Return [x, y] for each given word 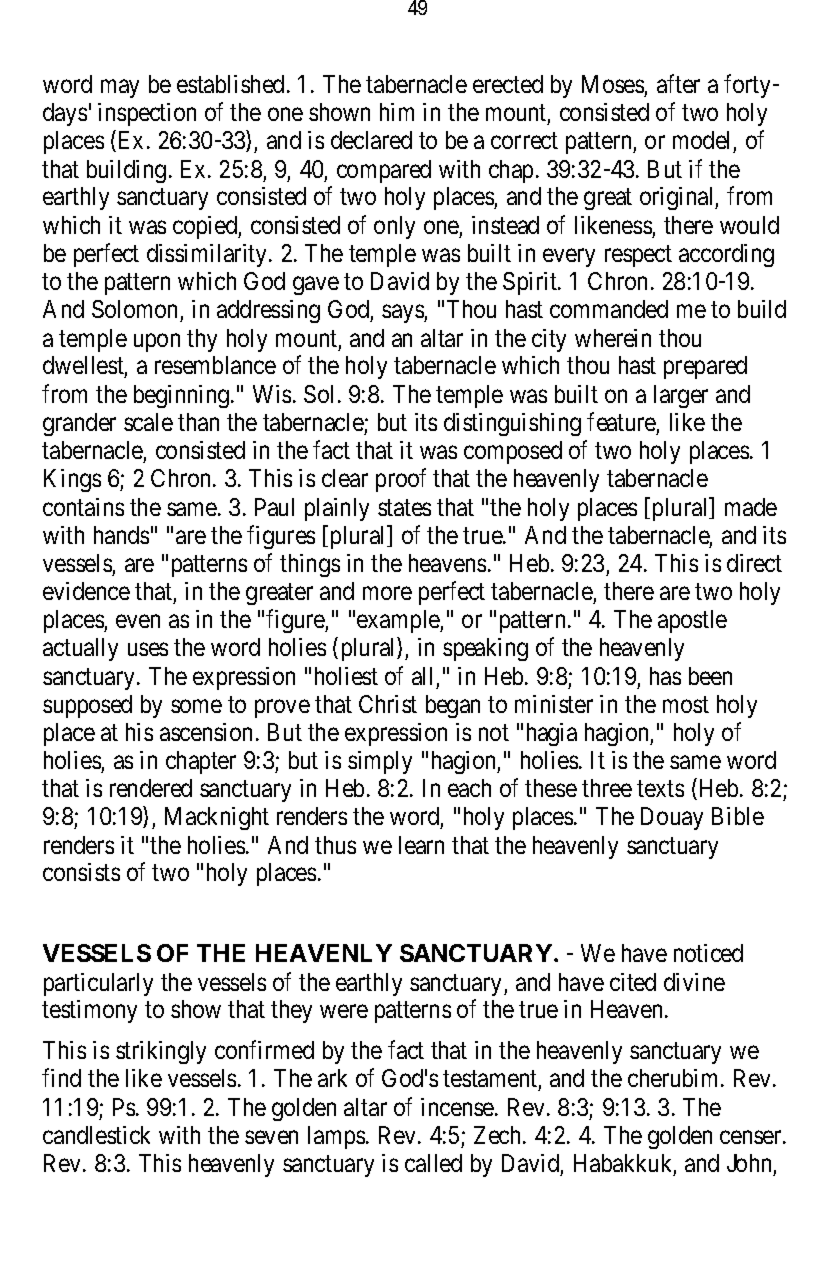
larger [681, 396]
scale [148, 422]
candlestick [96, 1135]
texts [660, 789]
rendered [151, 788]
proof [401, 480]
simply [380, 762]
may [120, 89]
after [678, 83]
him [397, 112]
